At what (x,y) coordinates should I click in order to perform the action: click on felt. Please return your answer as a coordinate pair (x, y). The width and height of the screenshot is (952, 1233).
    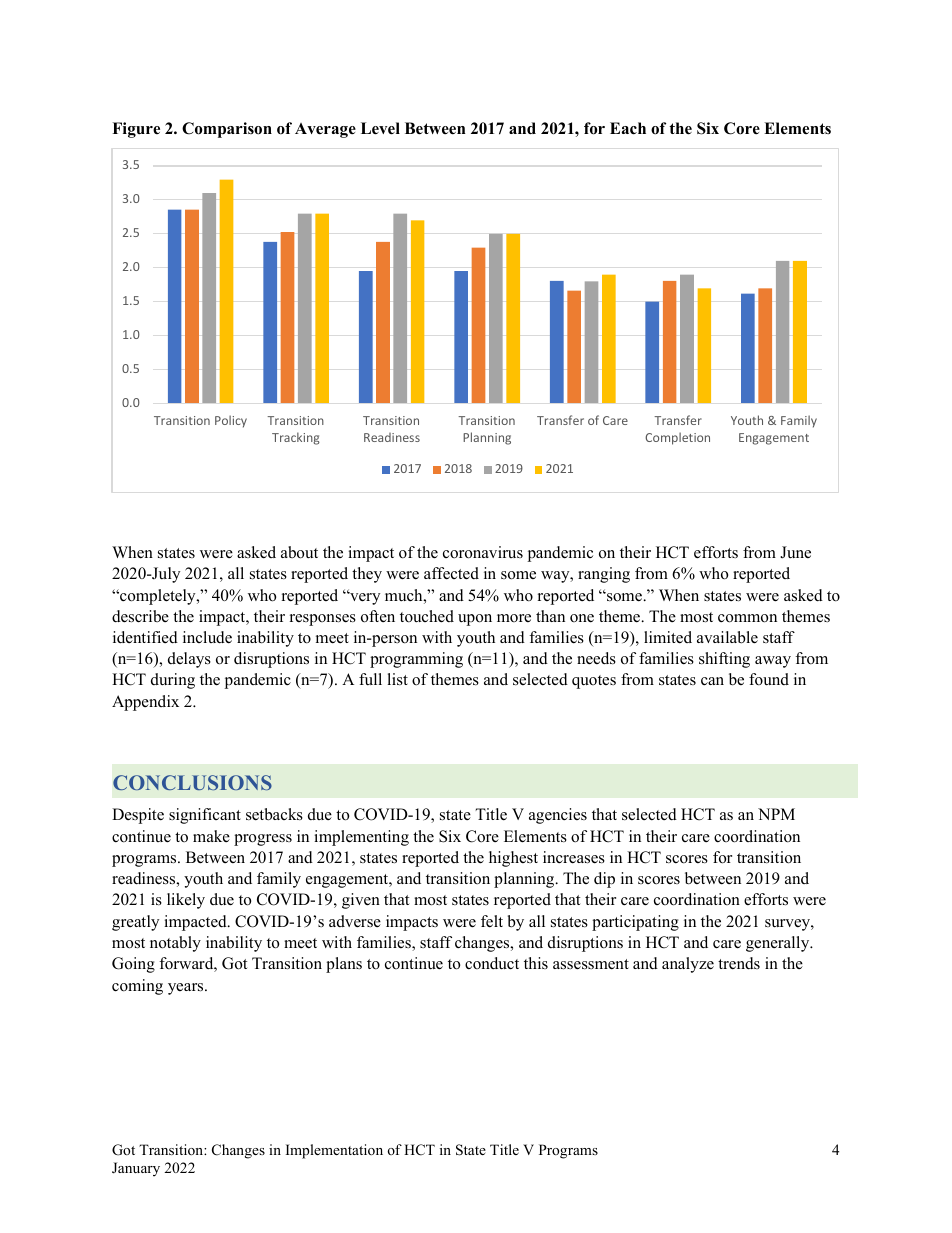
    Looking at the image, I should click on (492, 921).
